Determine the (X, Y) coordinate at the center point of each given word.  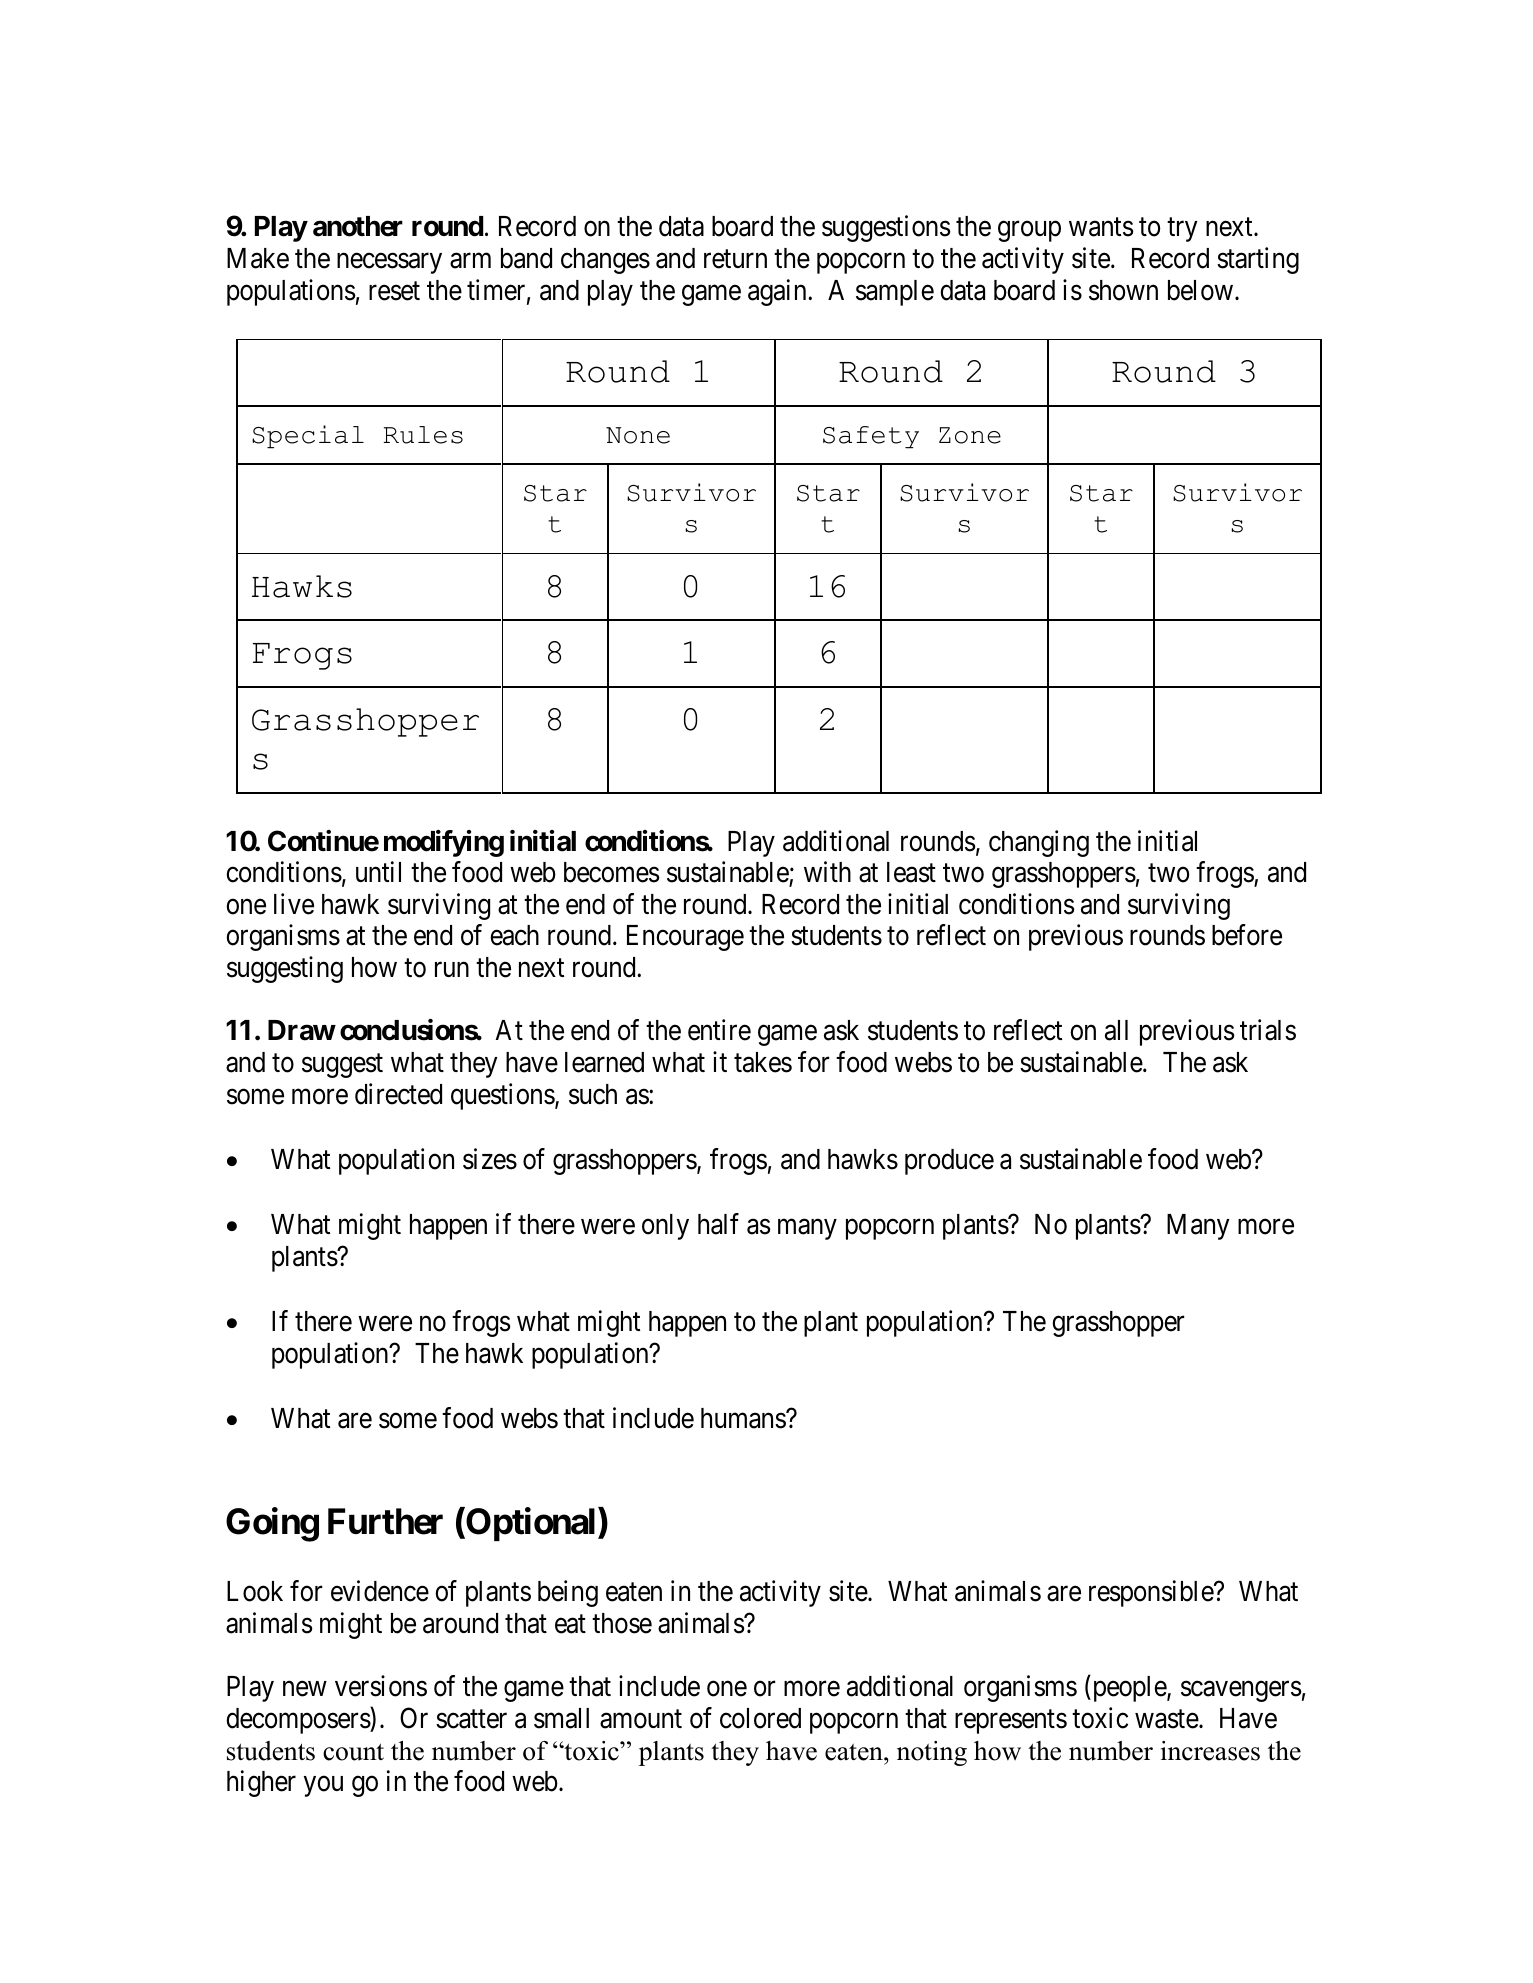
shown (1123, 290)
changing (1039, 843)
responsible (1152, 1593)
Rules (423, 435)
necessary (389, 263)
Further (385, 1521)
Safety (871, 437)
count (353, 1752)
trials (1268, 1030)
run (452, 969)
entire (719, 1030)
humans (744, 1418)
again (778, 292)
